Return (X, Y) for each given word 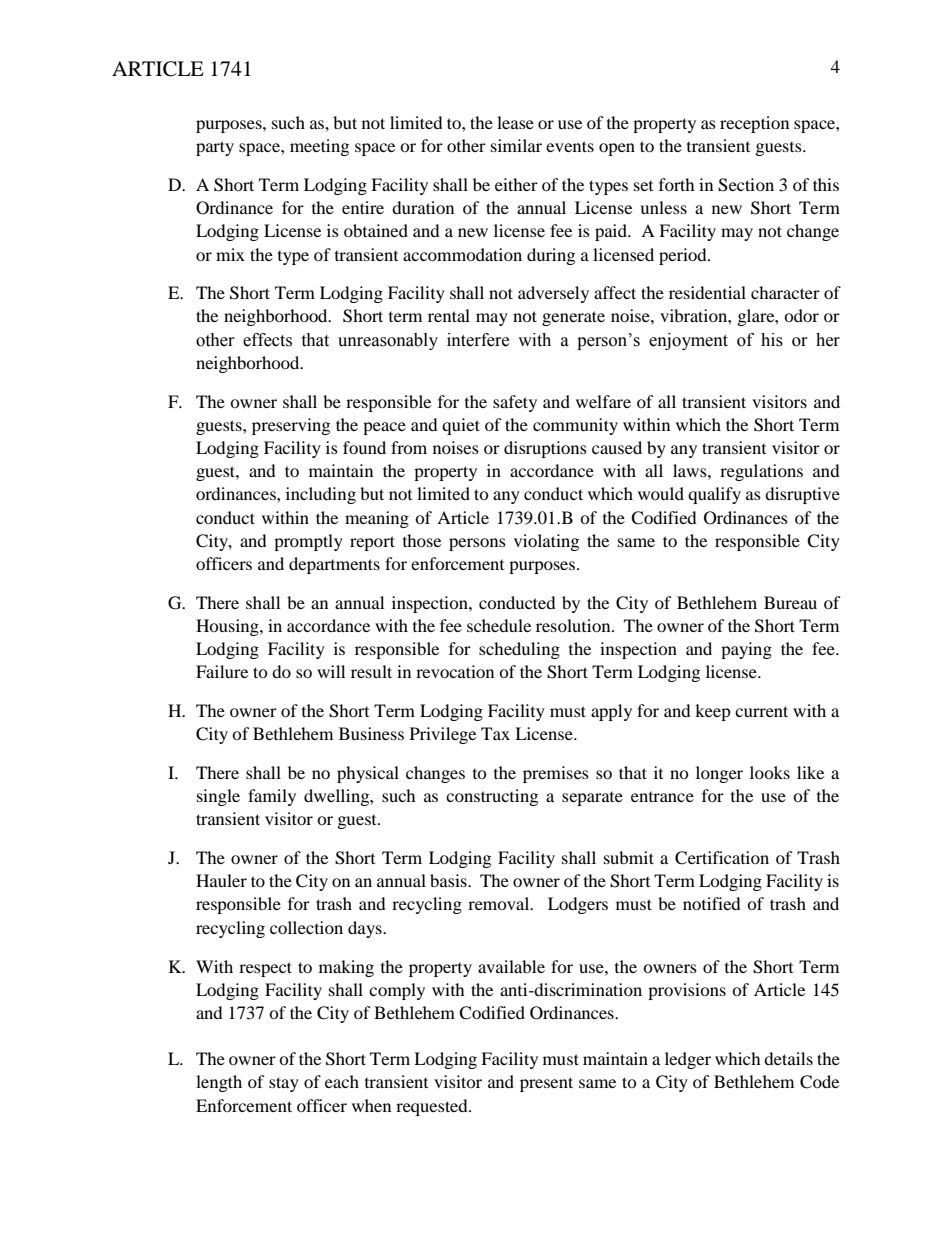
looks (770, 772)
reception (754, 124)
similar (516, 145)
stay (284, 1084)
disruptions (545, 449)
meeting (319, 147)
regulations (761, 472)
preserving (291, 426)
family (272, 797)
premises (556, 774)
